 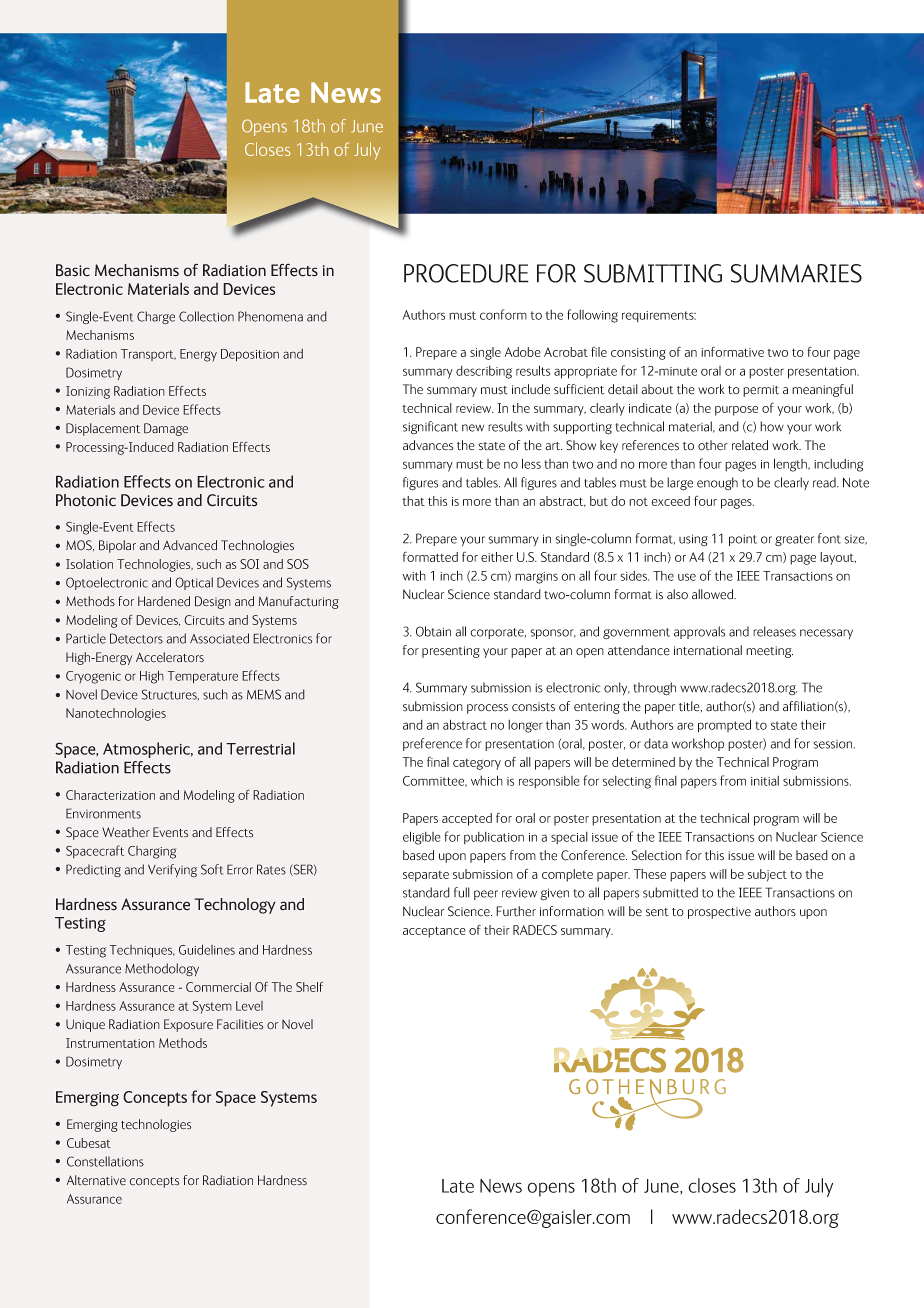 What do you see at coordinates (466, 273) in the document?
I see `PROCEDURE` at bounding box center [466, 273].
